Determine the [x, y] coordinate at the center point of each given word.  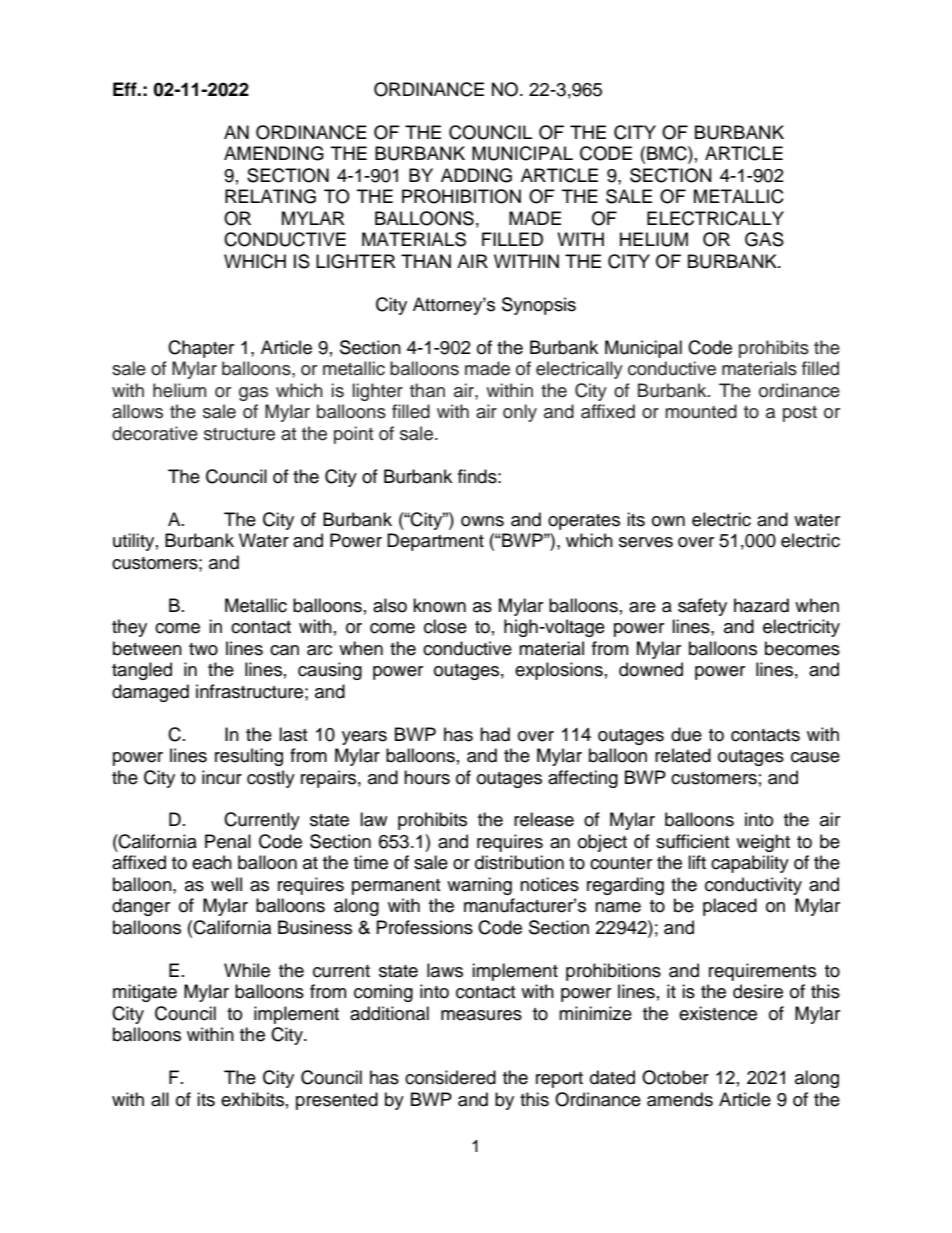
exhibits [252, 1099]
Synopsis [539, 306]
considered [450, 1077]
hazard [761, 605]
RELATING [270, 196]
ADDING [476, 175]
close [445, 626]
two [203, 649]
